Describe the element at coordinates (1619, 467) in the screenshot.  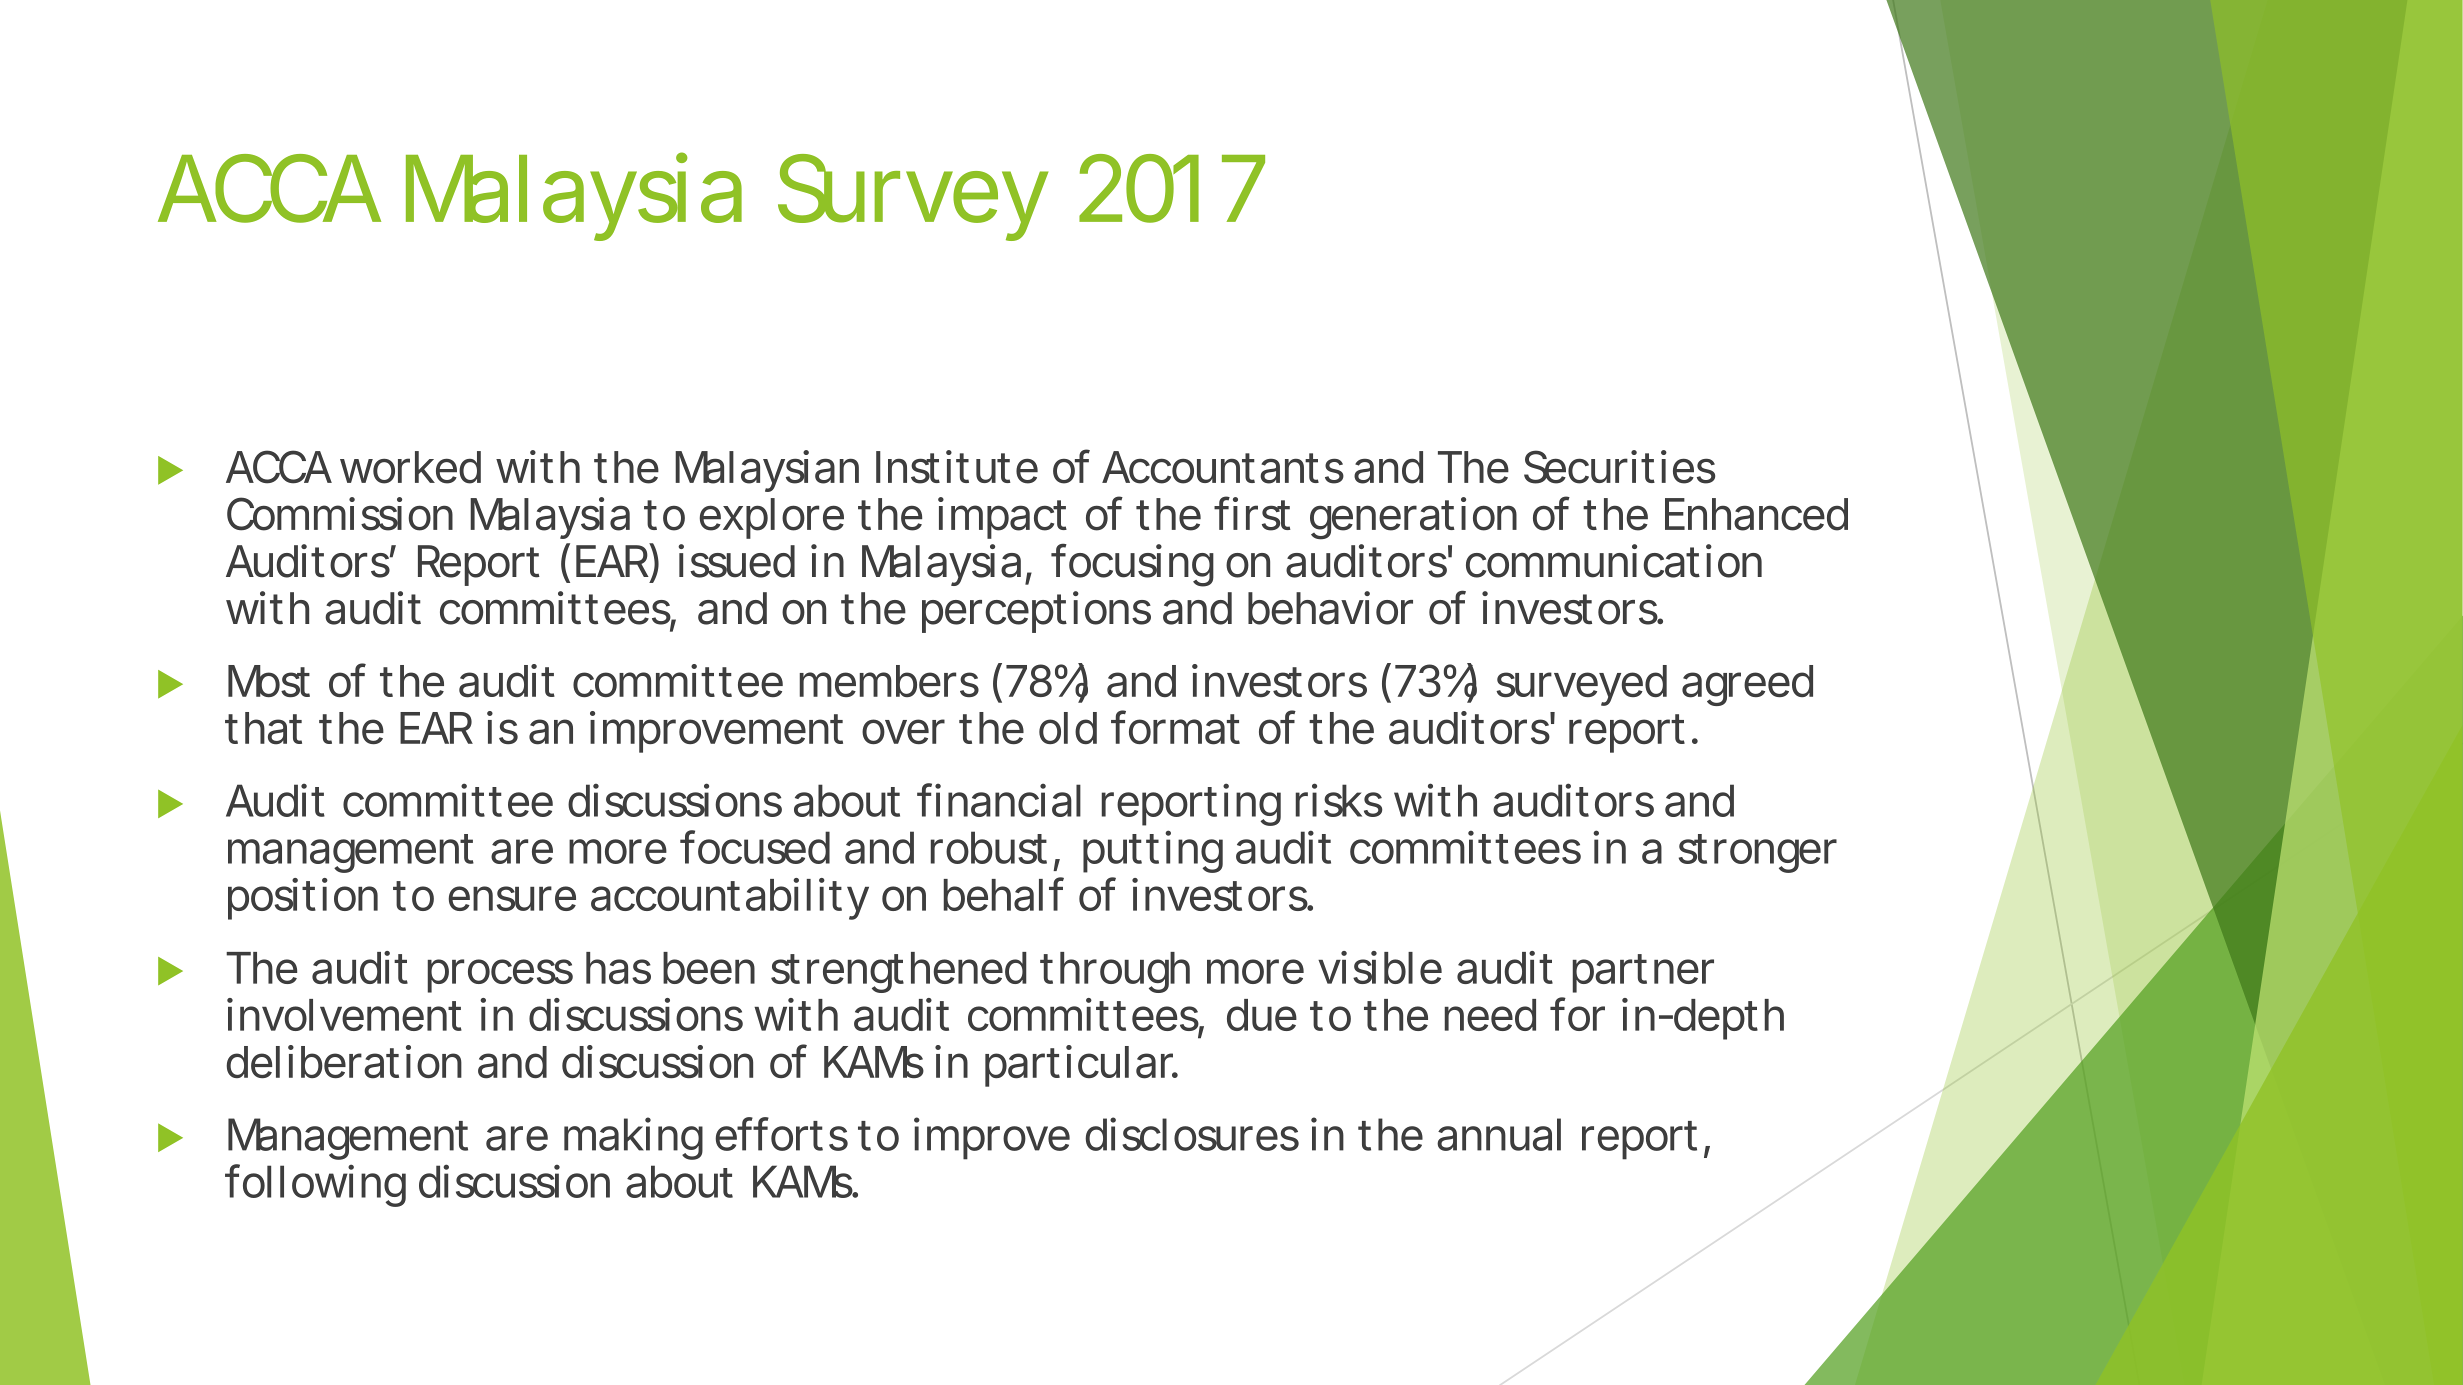
I see `Securities` at that location.
